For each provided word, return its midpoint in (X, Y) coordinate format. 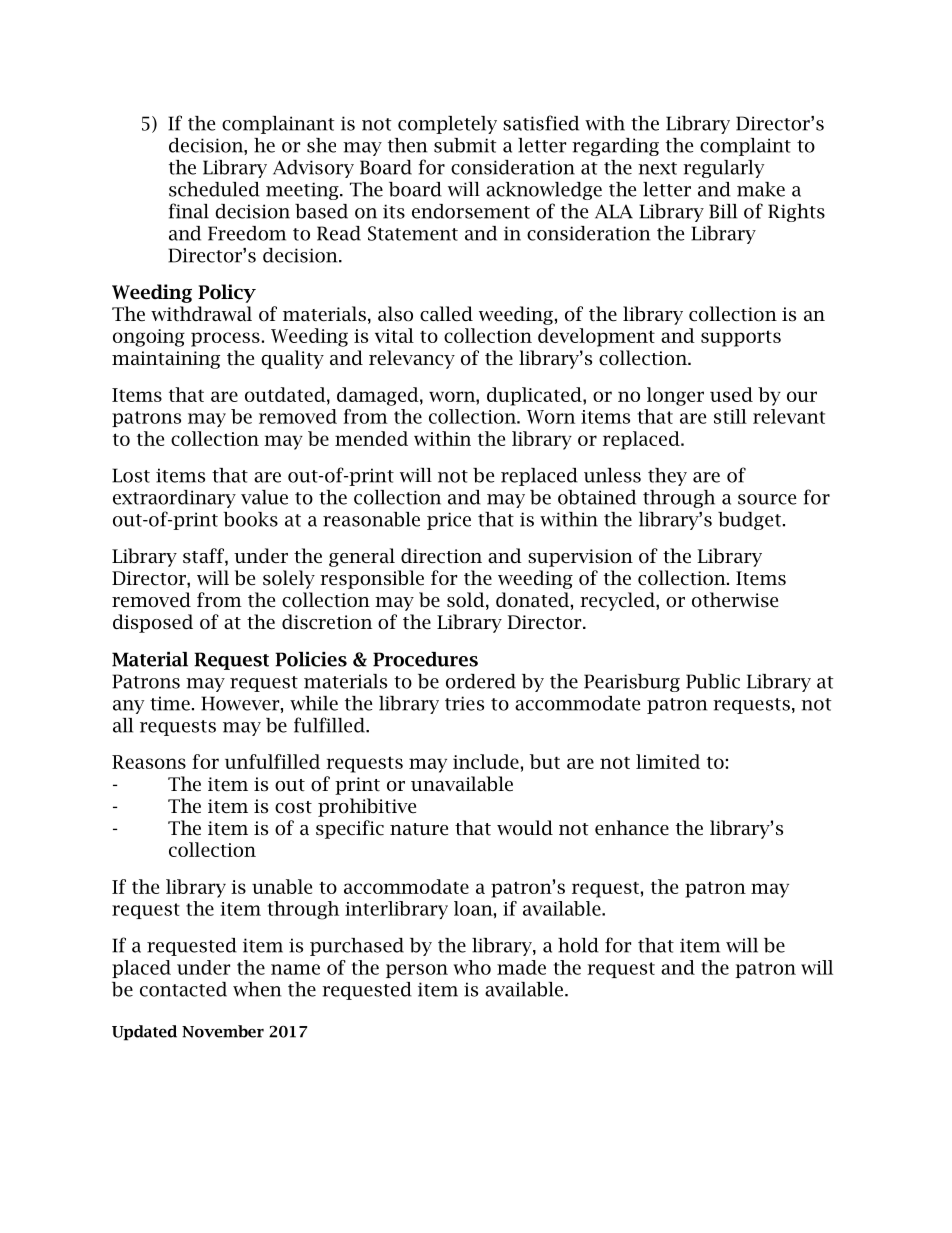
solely (289, 579)
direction (441, 556)
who (472, 967)
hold (578, 945)
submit (465, 145)
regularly (723, 169)
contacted (183, 989)
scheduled (214, 189)
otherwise (735, 600)
